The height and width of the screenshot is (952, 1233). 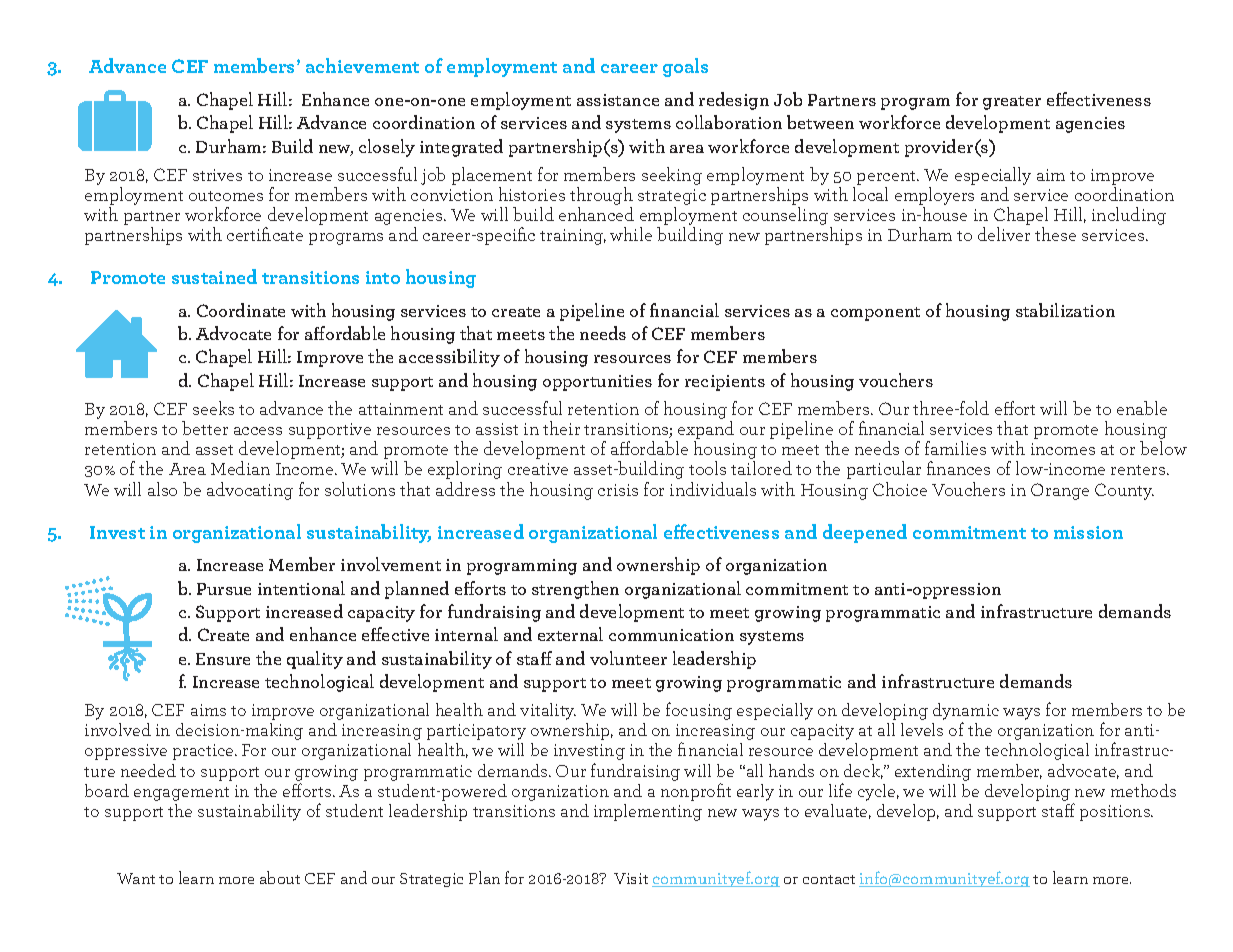 I want to click on goals, so click(x=685, y=67).
